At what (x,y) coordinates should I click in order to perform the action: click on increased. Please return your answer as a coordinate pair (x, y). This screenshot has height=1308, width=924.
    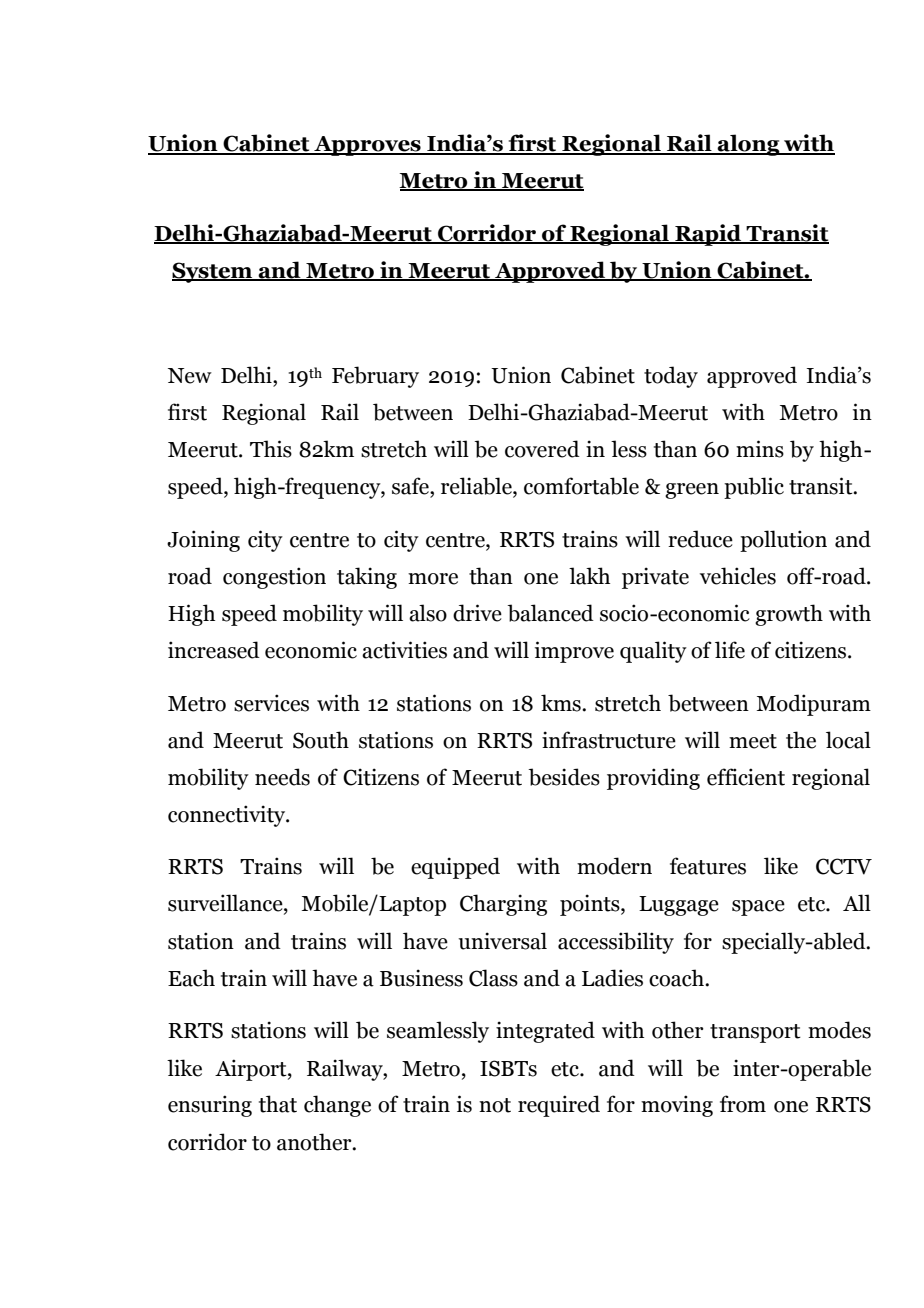
    Looking at the image, I should click on (214, 650).
